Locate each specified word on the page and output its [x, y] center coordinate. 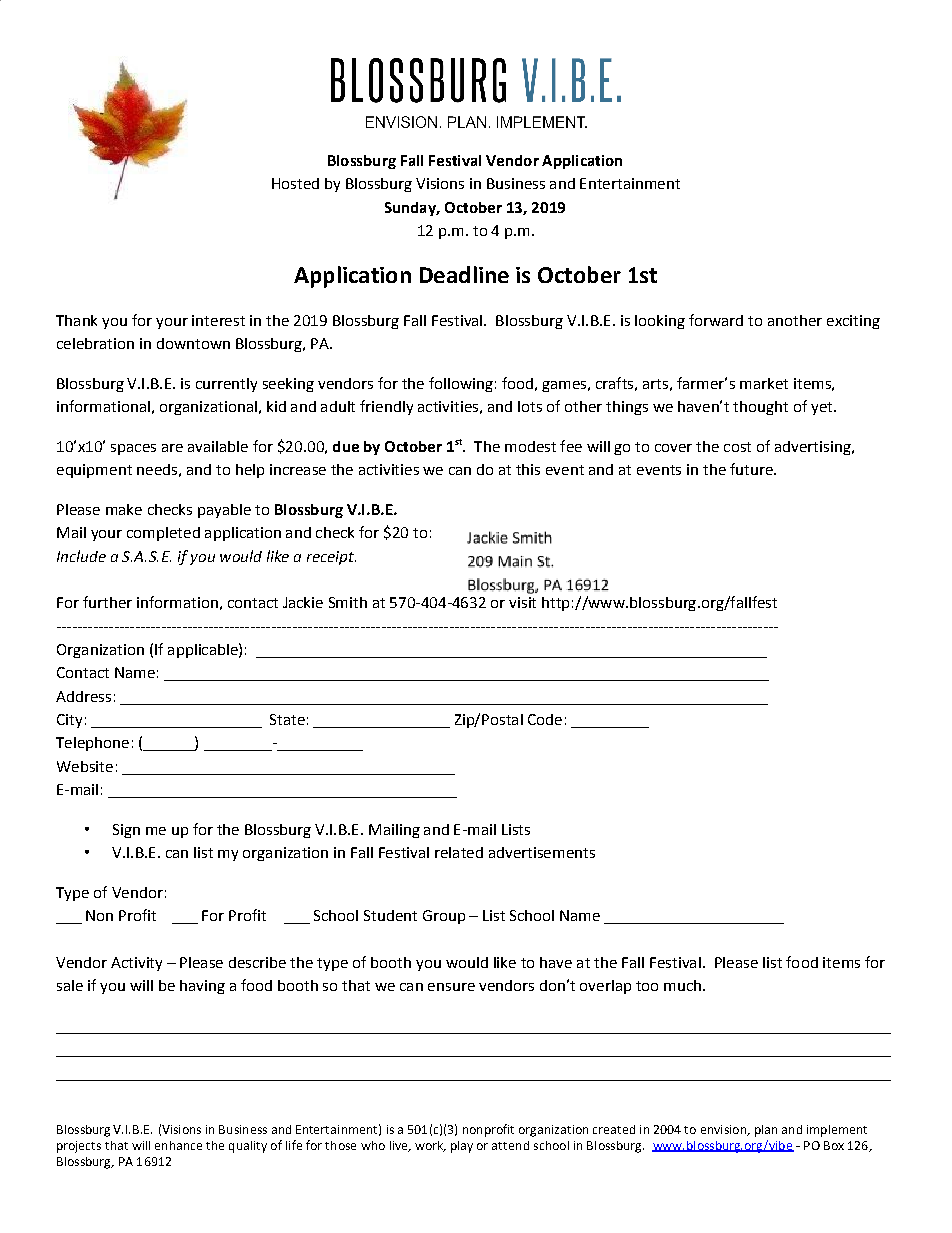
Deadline [464, 274]
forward [716, 320]
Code [545, 719]
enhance [178, 1145]
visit [522, 602]
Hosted [295, 183]
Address [83, 696]
